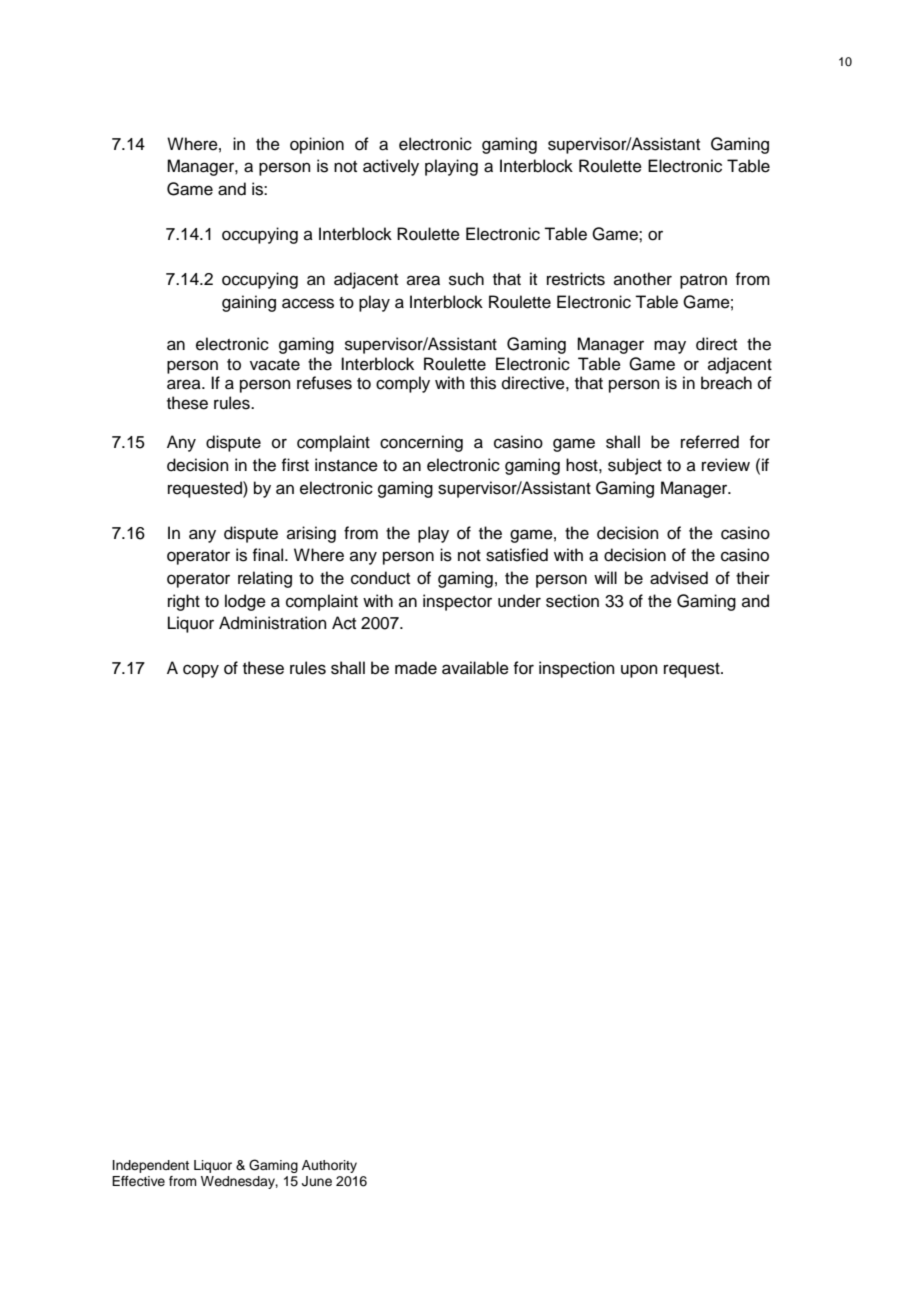 This document has width=924, height=1308. What do you see at coordinates (391, 167) in the document?
I see `actively` at bounding box center [391, 167].
